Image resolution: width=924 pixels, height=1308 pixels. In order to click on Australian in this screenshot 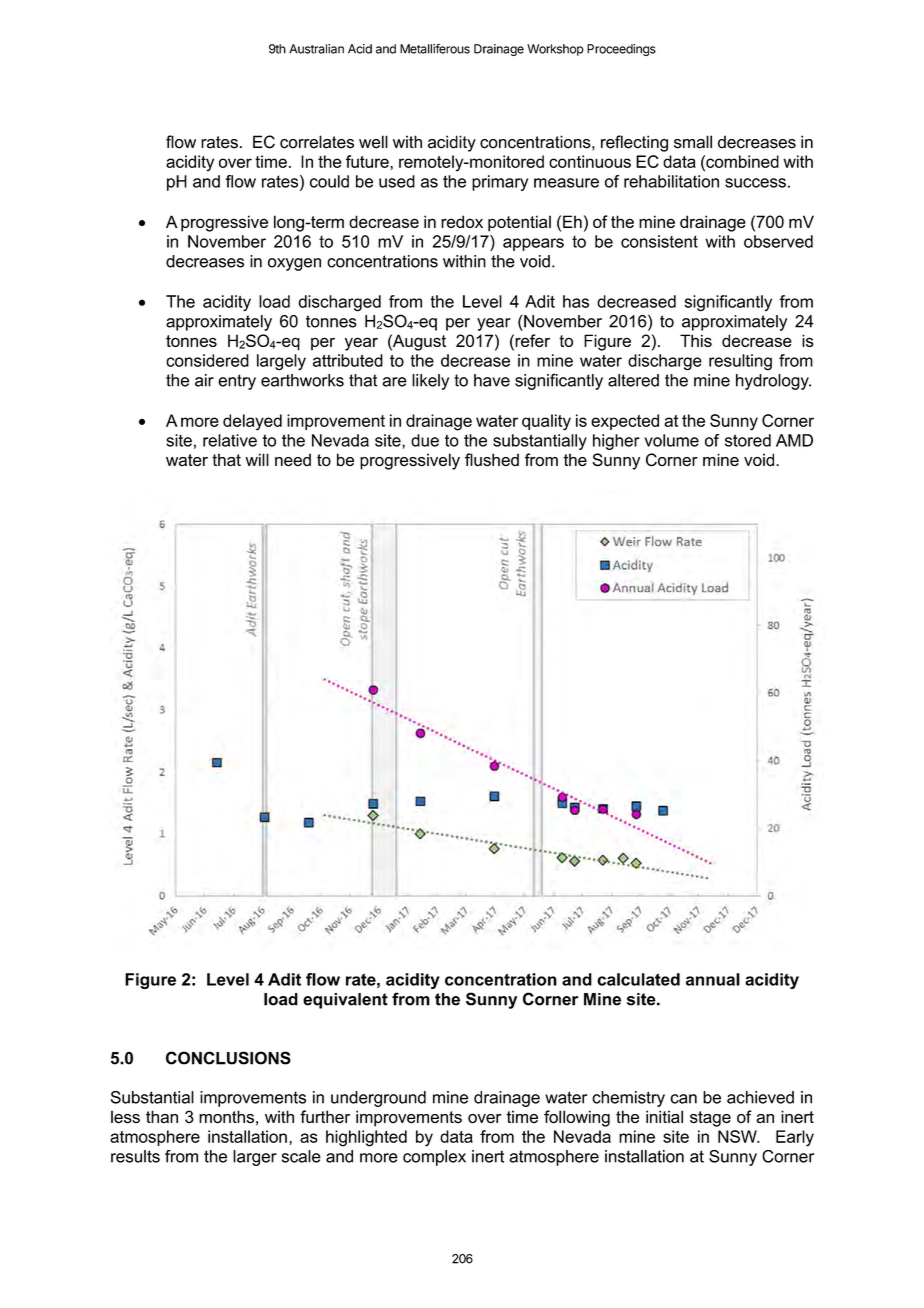, I will do `click(316, 49)`.
